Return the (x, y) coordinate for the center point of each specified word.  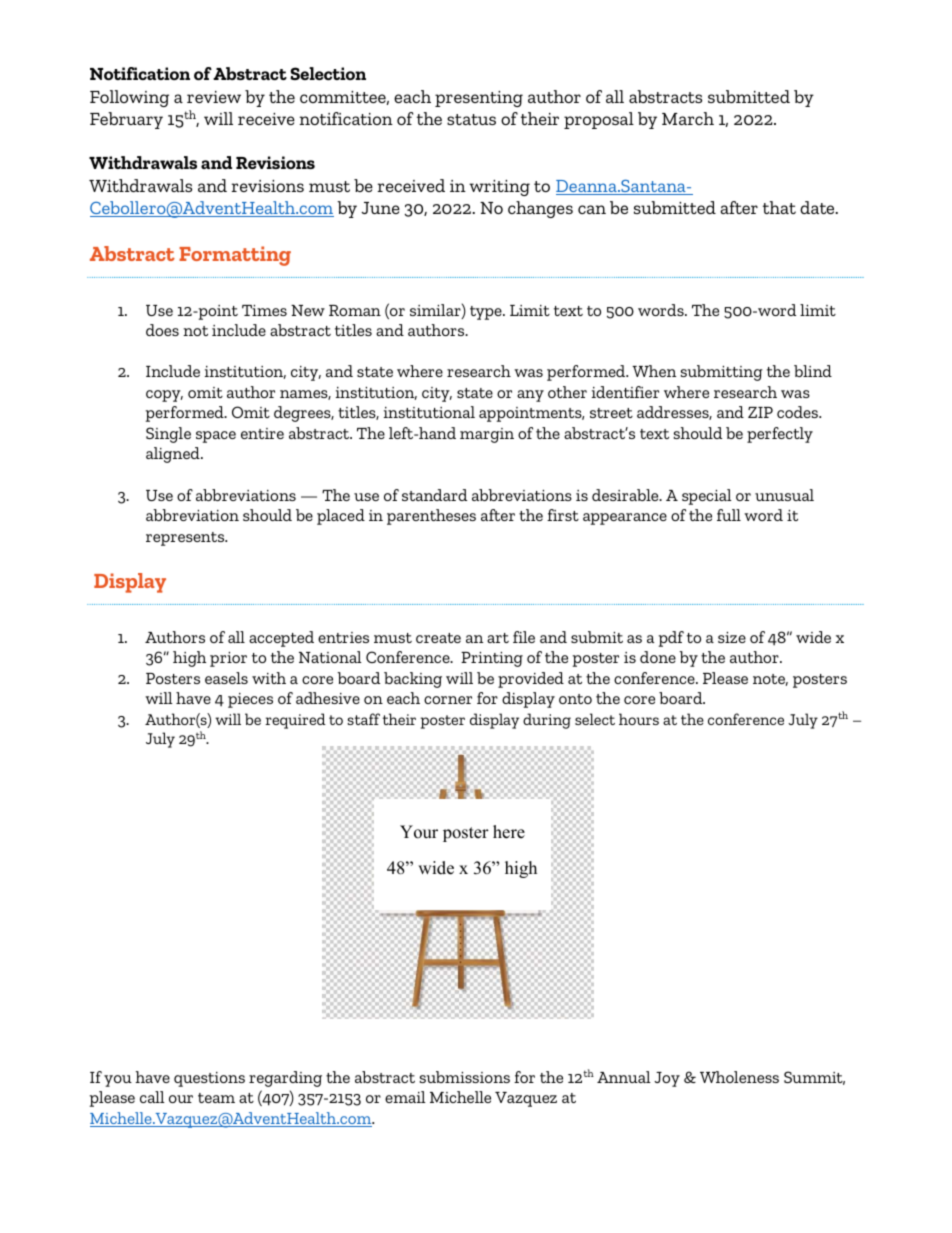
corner (448, 700)
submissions (465, 1077)
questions (209, 1079)
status (471, 119)
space (216, 437)
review (214, 97)
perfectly (780, 435)
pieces (250, 700)
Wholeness (739, 1077)
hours (639, 719)
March (688, 118)
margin (487, 435)
